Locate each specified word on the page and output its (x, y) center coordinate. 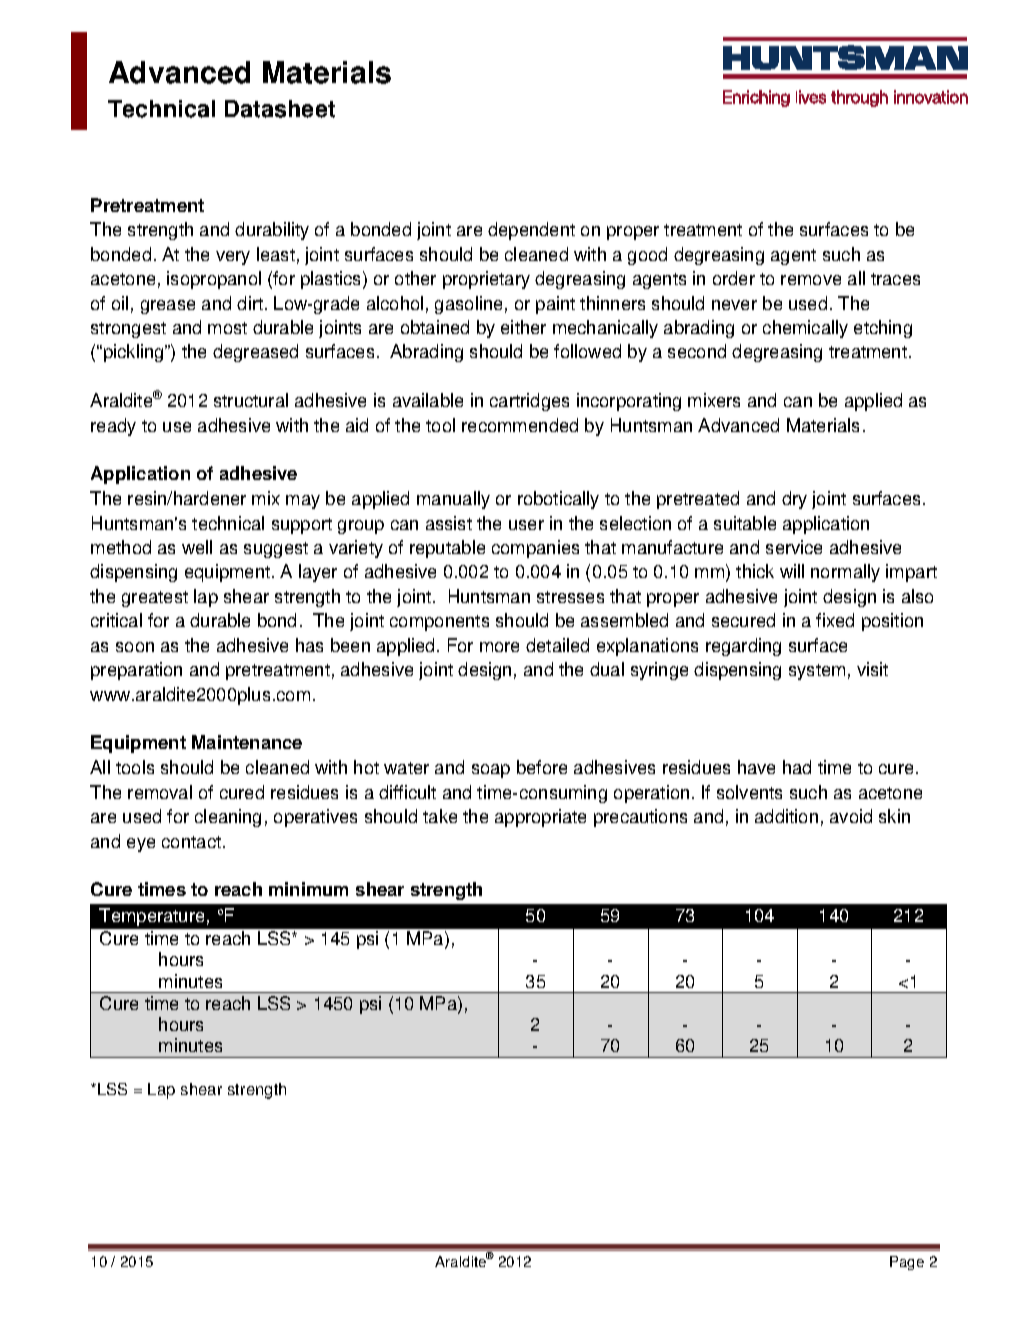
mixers (714, 400)
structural (251, 400)
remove (811, 280)
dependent (531, 231)
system (817, 672)
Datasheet (280, 109)
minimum (308, 889)
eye (141, 845)
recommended (520, 425)
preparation (136, 671)
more (499, 647)
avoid (851, 816)
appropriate (540, 818)
